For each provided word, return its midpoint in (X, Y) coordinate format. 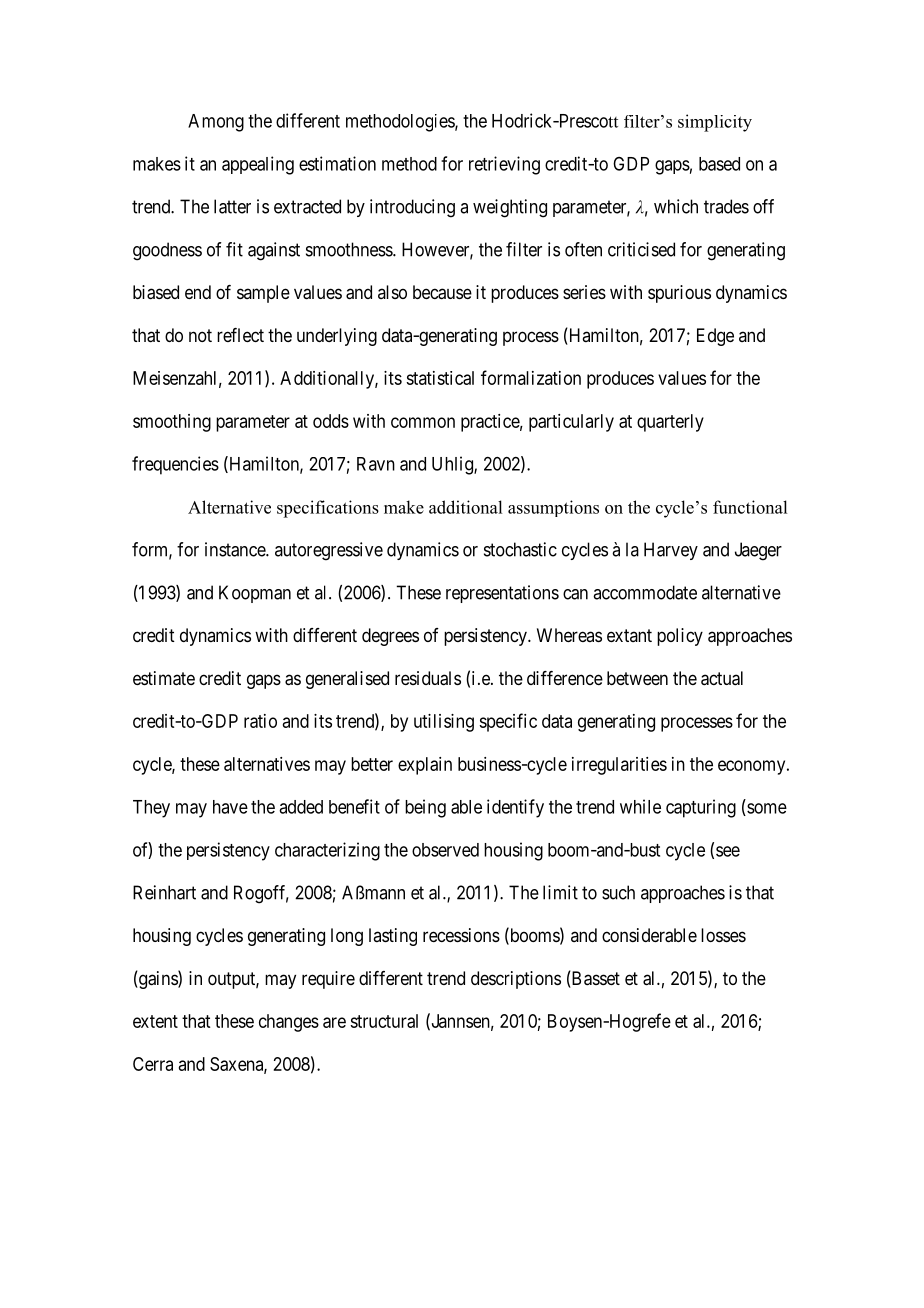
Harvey (671, 551)
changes (289, 1023)
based (719, 164)
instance (236, 549)
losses (723, 935)
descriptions (516, 980)
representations (502, 594)
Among (216, 123)
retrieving (504, 165)
